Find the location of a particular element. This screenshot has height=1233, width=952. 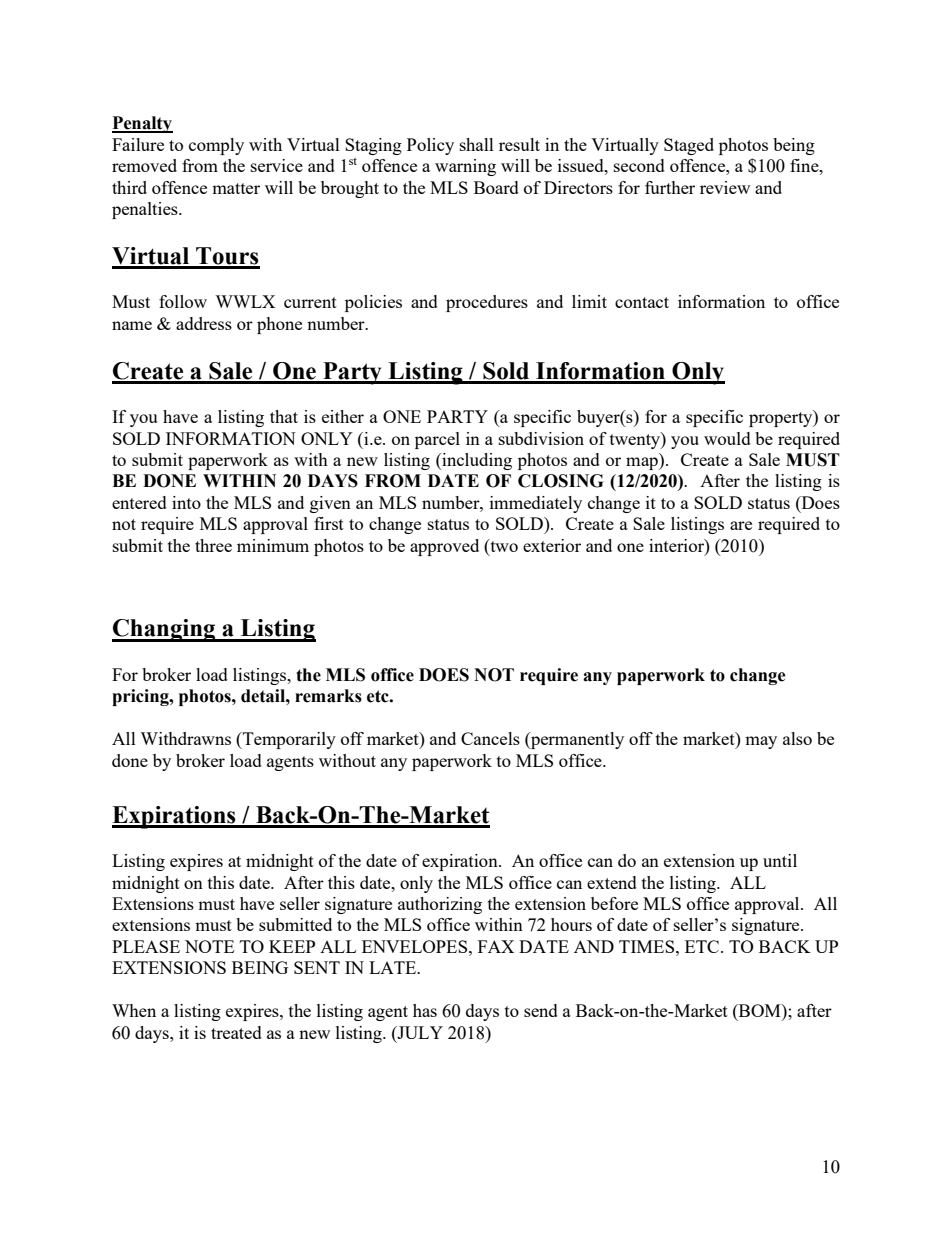

treated is located at coordinates (236, 1032).
